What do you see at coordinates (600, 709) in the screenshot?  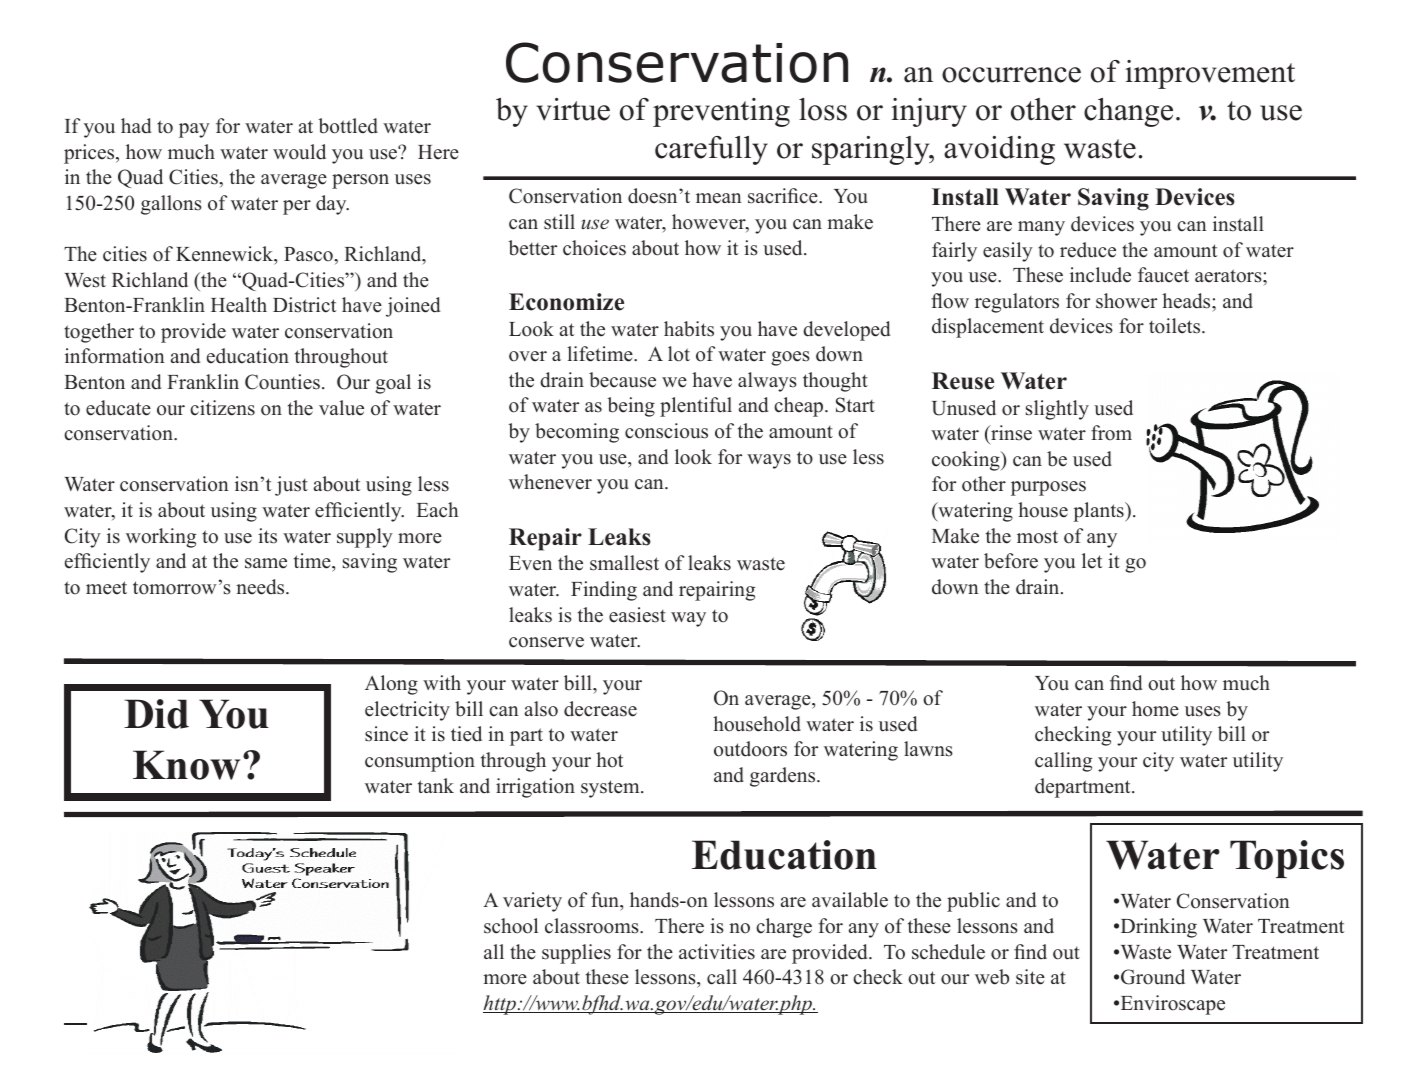 I see `decrease` at bounding box center [600, 709].
